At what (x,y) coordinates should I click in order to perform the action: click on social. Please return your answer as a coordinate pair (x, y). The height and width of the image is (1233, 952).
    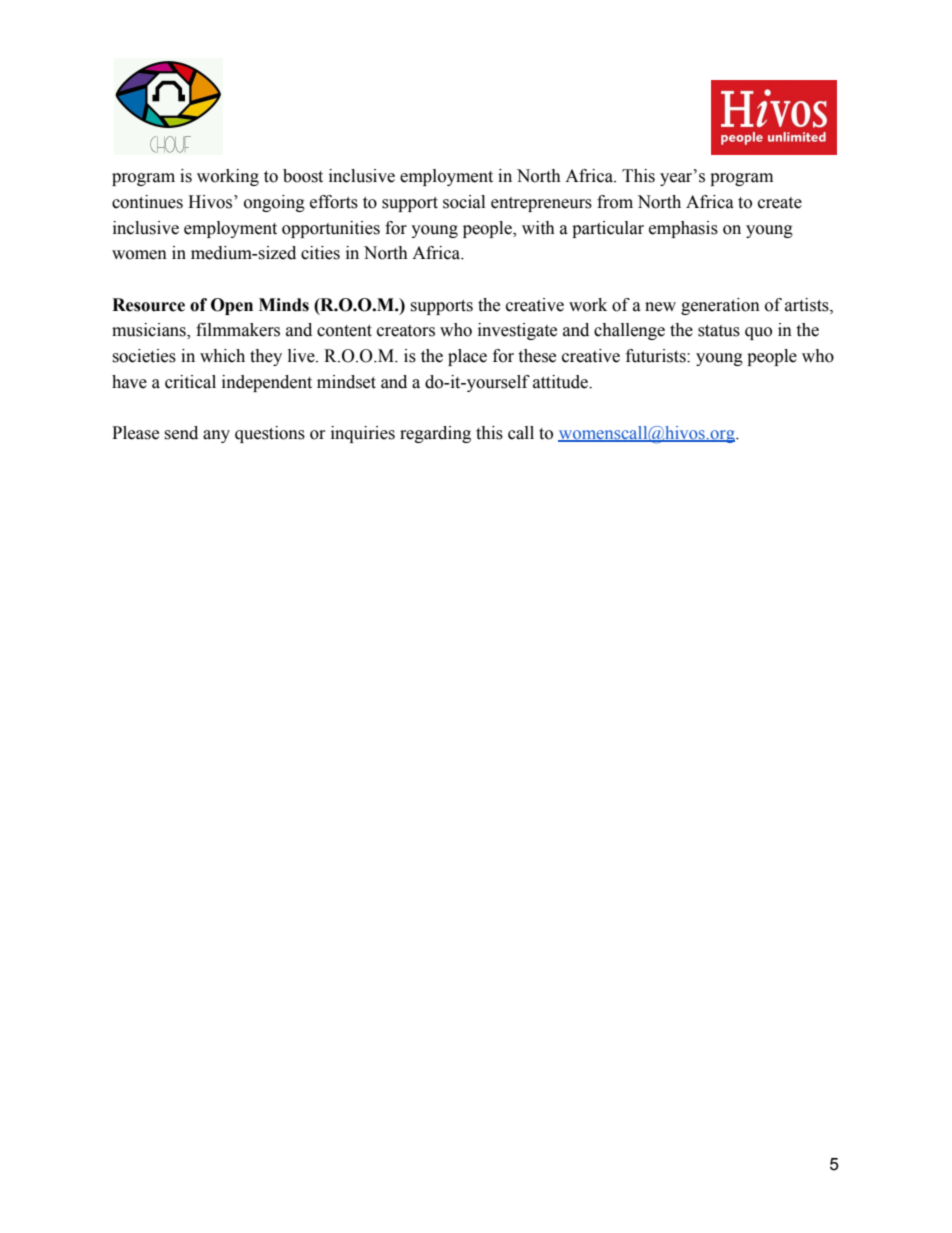
    Looking at the image, I should click on (464, 202).
